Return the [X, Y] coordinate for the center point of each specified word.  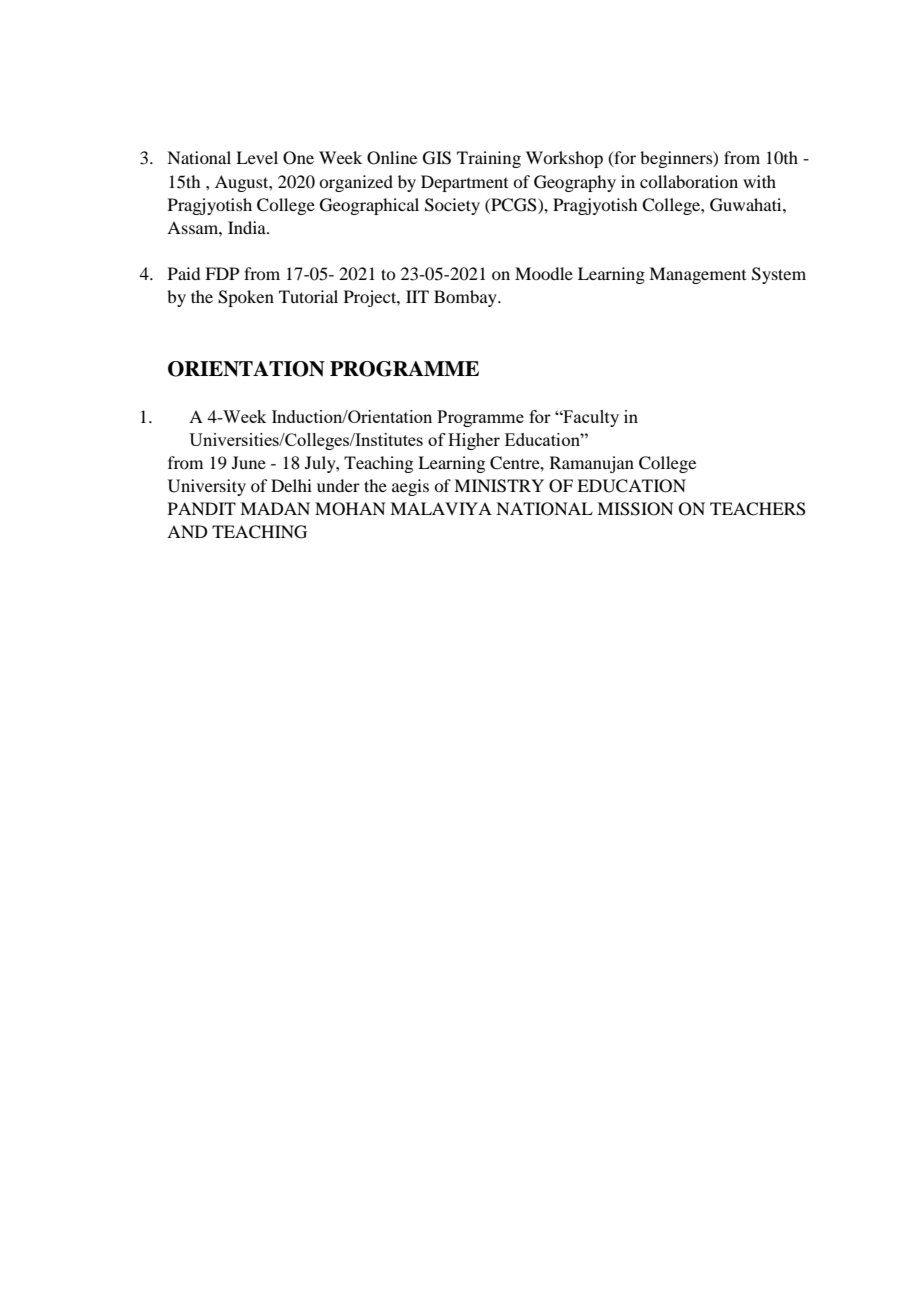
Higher [474, 441]
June [249, 462]
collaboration [689, 181]
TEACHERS [758, 509]
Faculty [590, 418]
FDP [222, 273]
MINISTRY [499, 486]
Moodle [544, 273]
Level [257, 157]
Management [697, 275]
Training [489, 159]
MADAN [275, 508]
